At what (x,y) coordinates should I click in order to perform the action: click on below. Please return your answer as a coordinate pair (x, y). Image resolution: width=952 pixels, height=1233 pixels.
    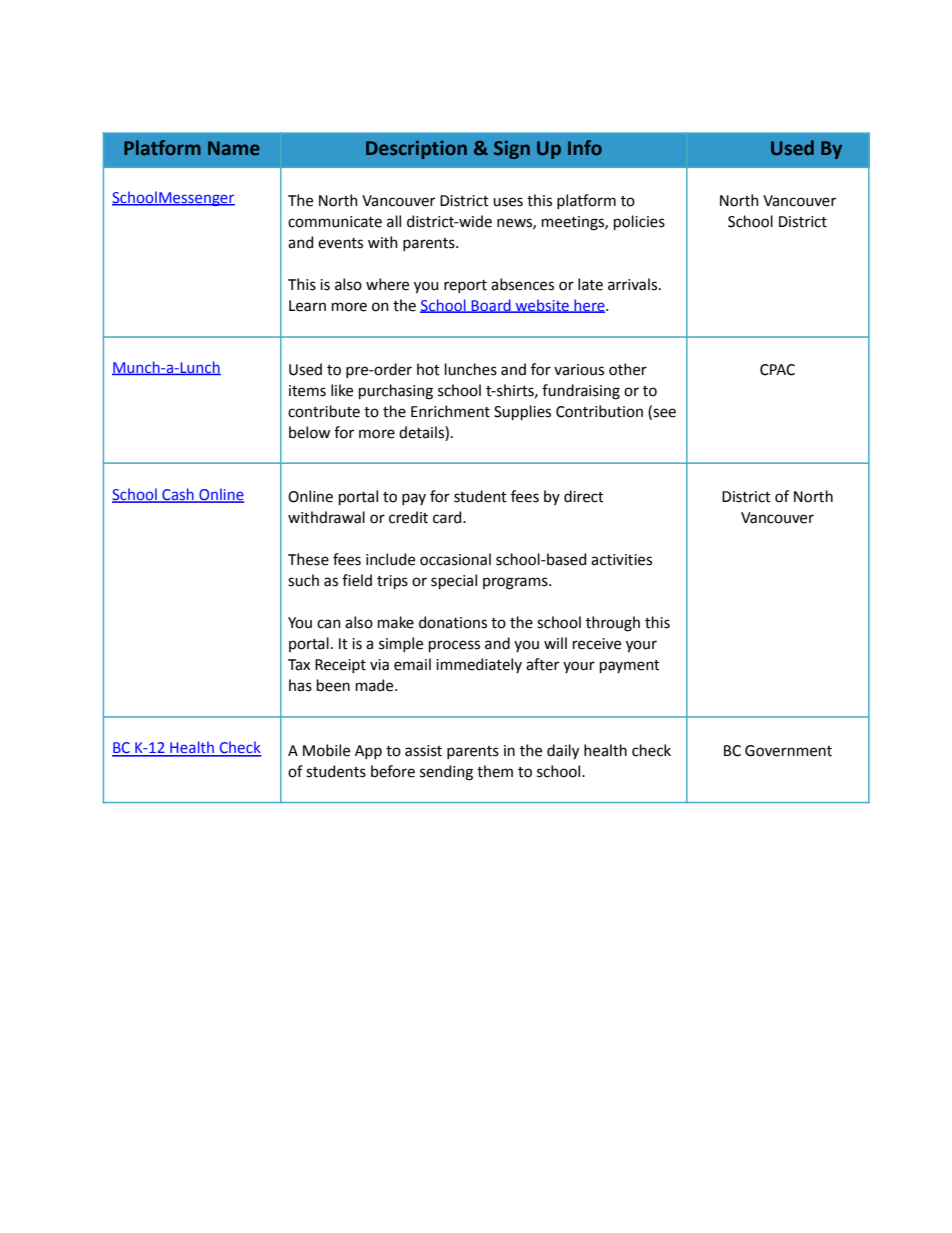
    Looking at the image, I should click on (309, 432).
